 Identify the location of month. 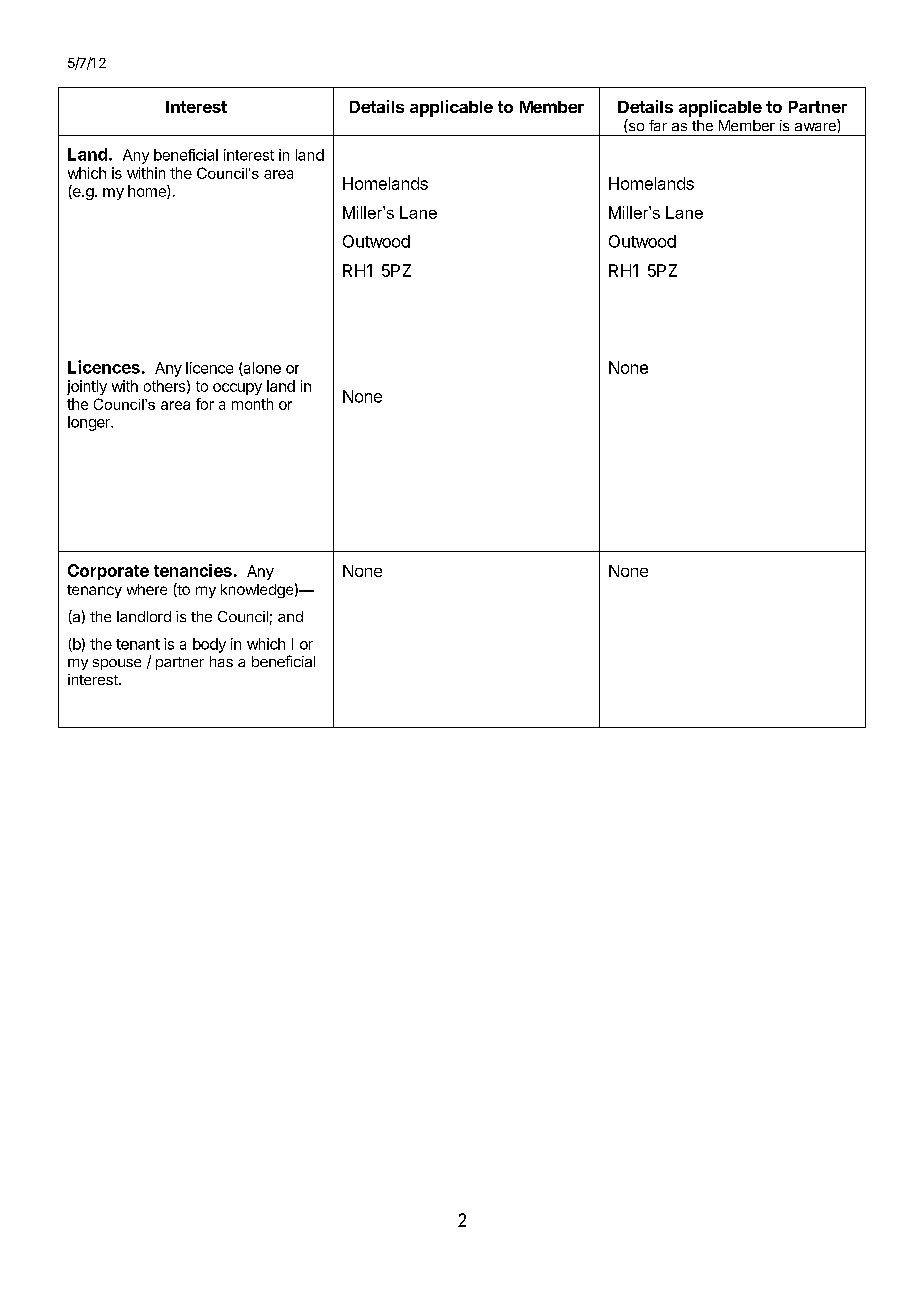
(252, 404).
